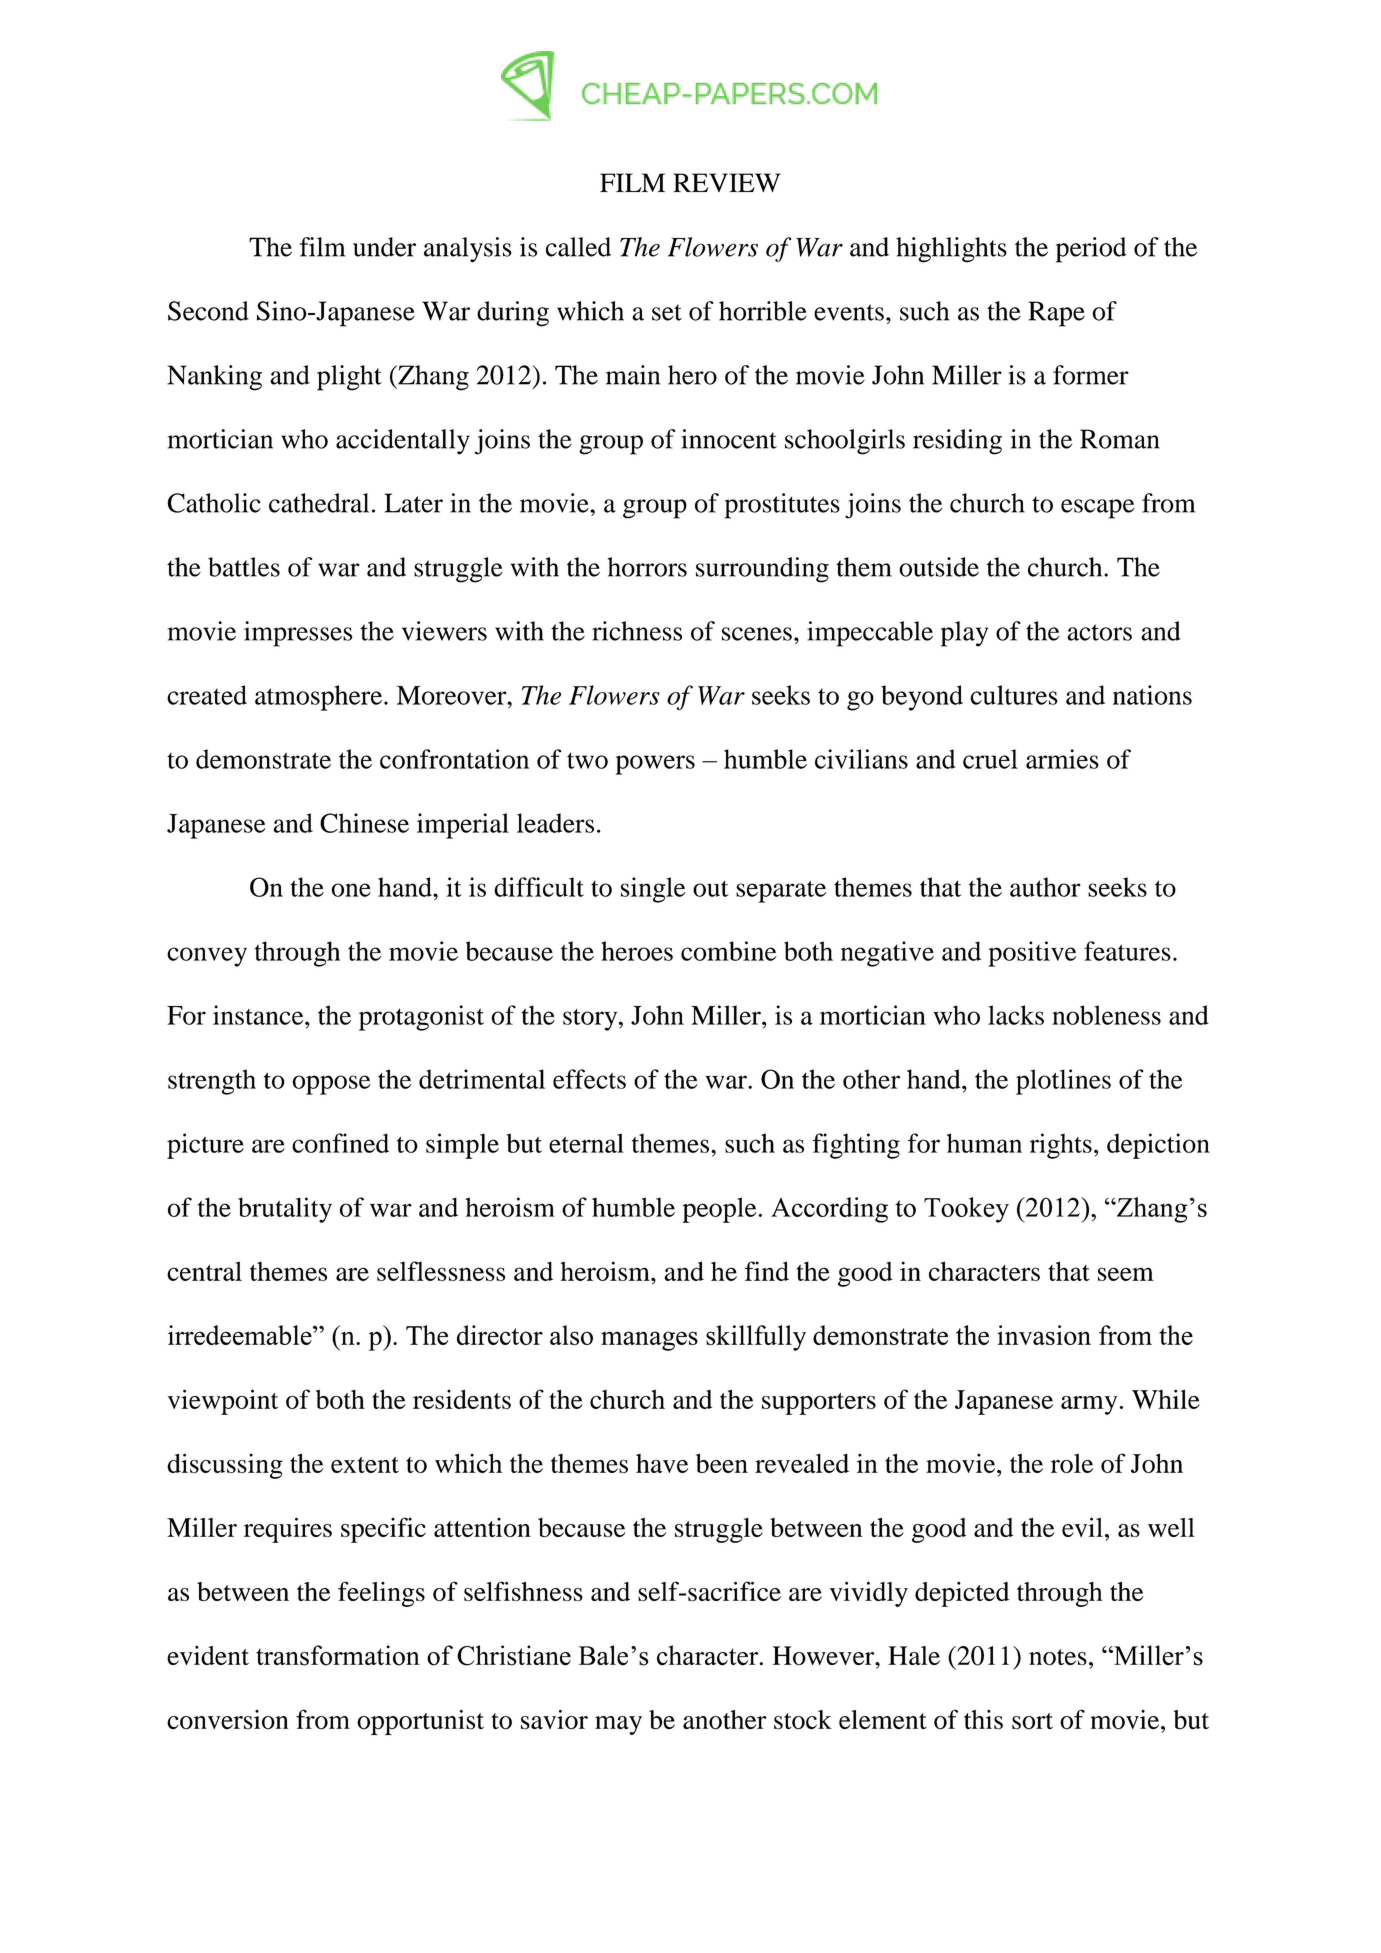  Describe the element at coordinates (1091, 250) in the image. I see `period` at that location.
